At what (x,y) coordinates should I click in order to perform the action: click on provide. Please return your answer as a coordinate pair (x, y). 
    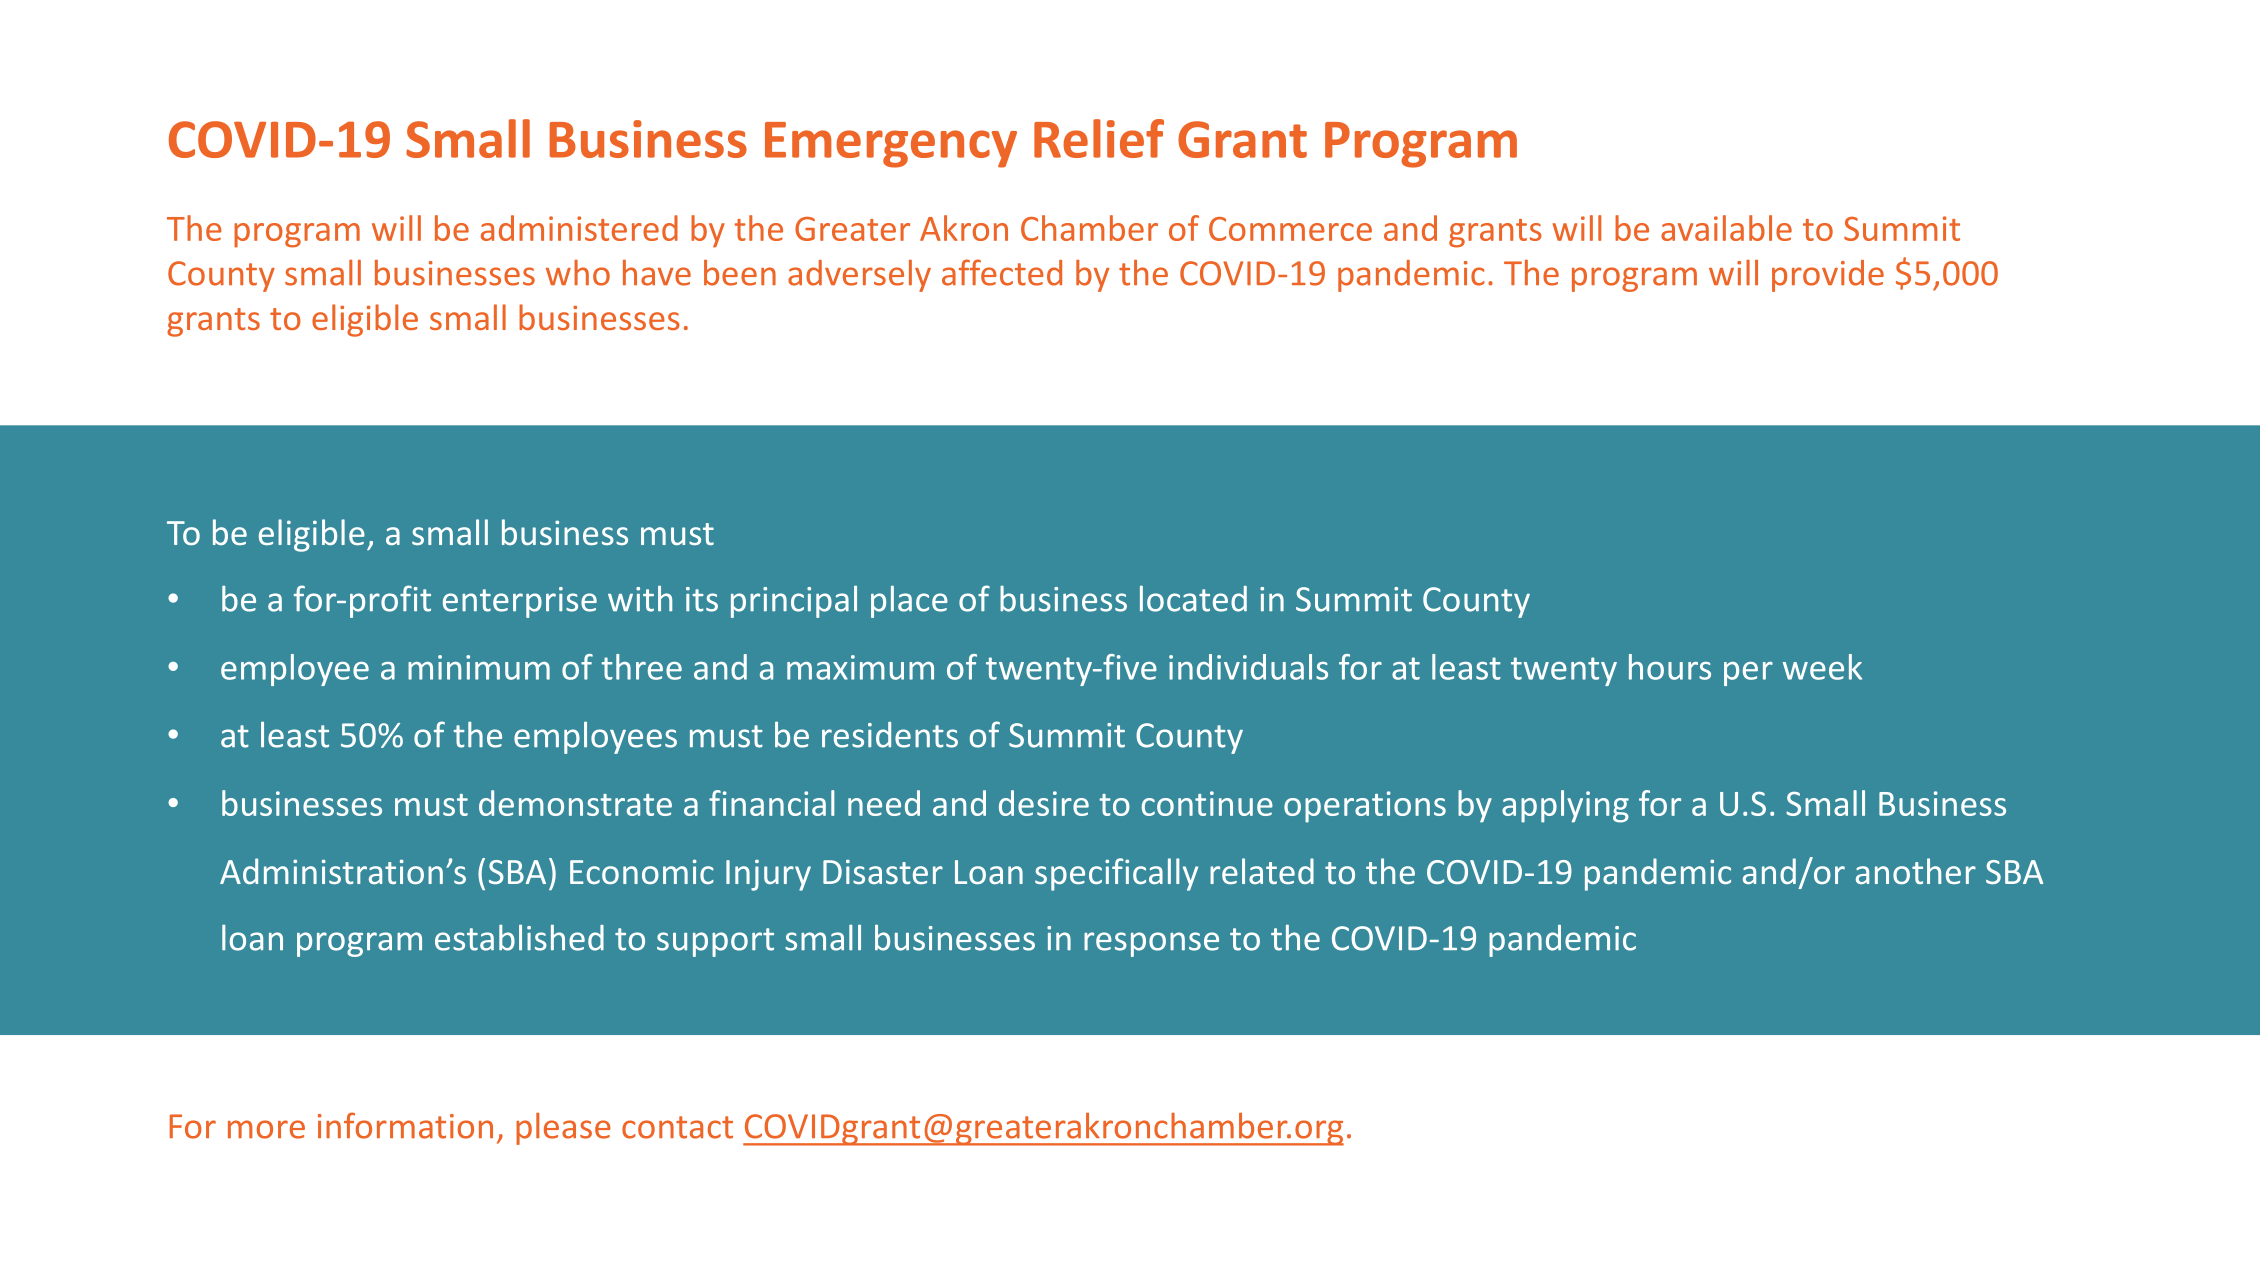
    Looking at the image, I should click on (1828, 276).
